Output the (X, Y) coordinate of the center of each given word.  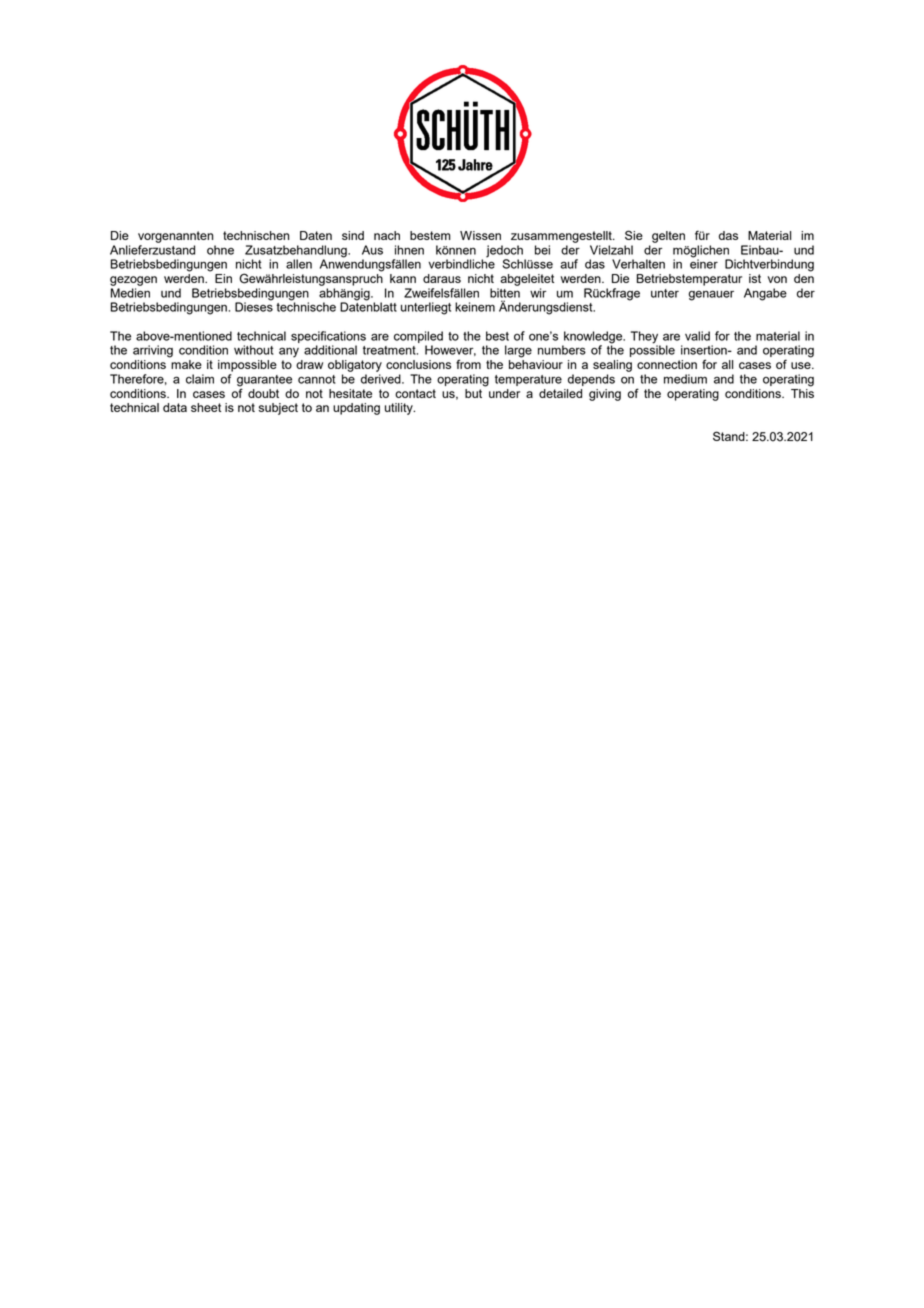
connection (667, 364)
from (468, 364)
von (777, 279)
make (186, 364)
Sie (634, 235)
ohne (220, 250)
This (802, 392)
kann (403, 278)
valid (697, 336)
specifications (328, 337)
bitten (505, 293)
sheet (206, 407)
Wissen (480, 235)
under (504, 393)
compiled (418, 337)
